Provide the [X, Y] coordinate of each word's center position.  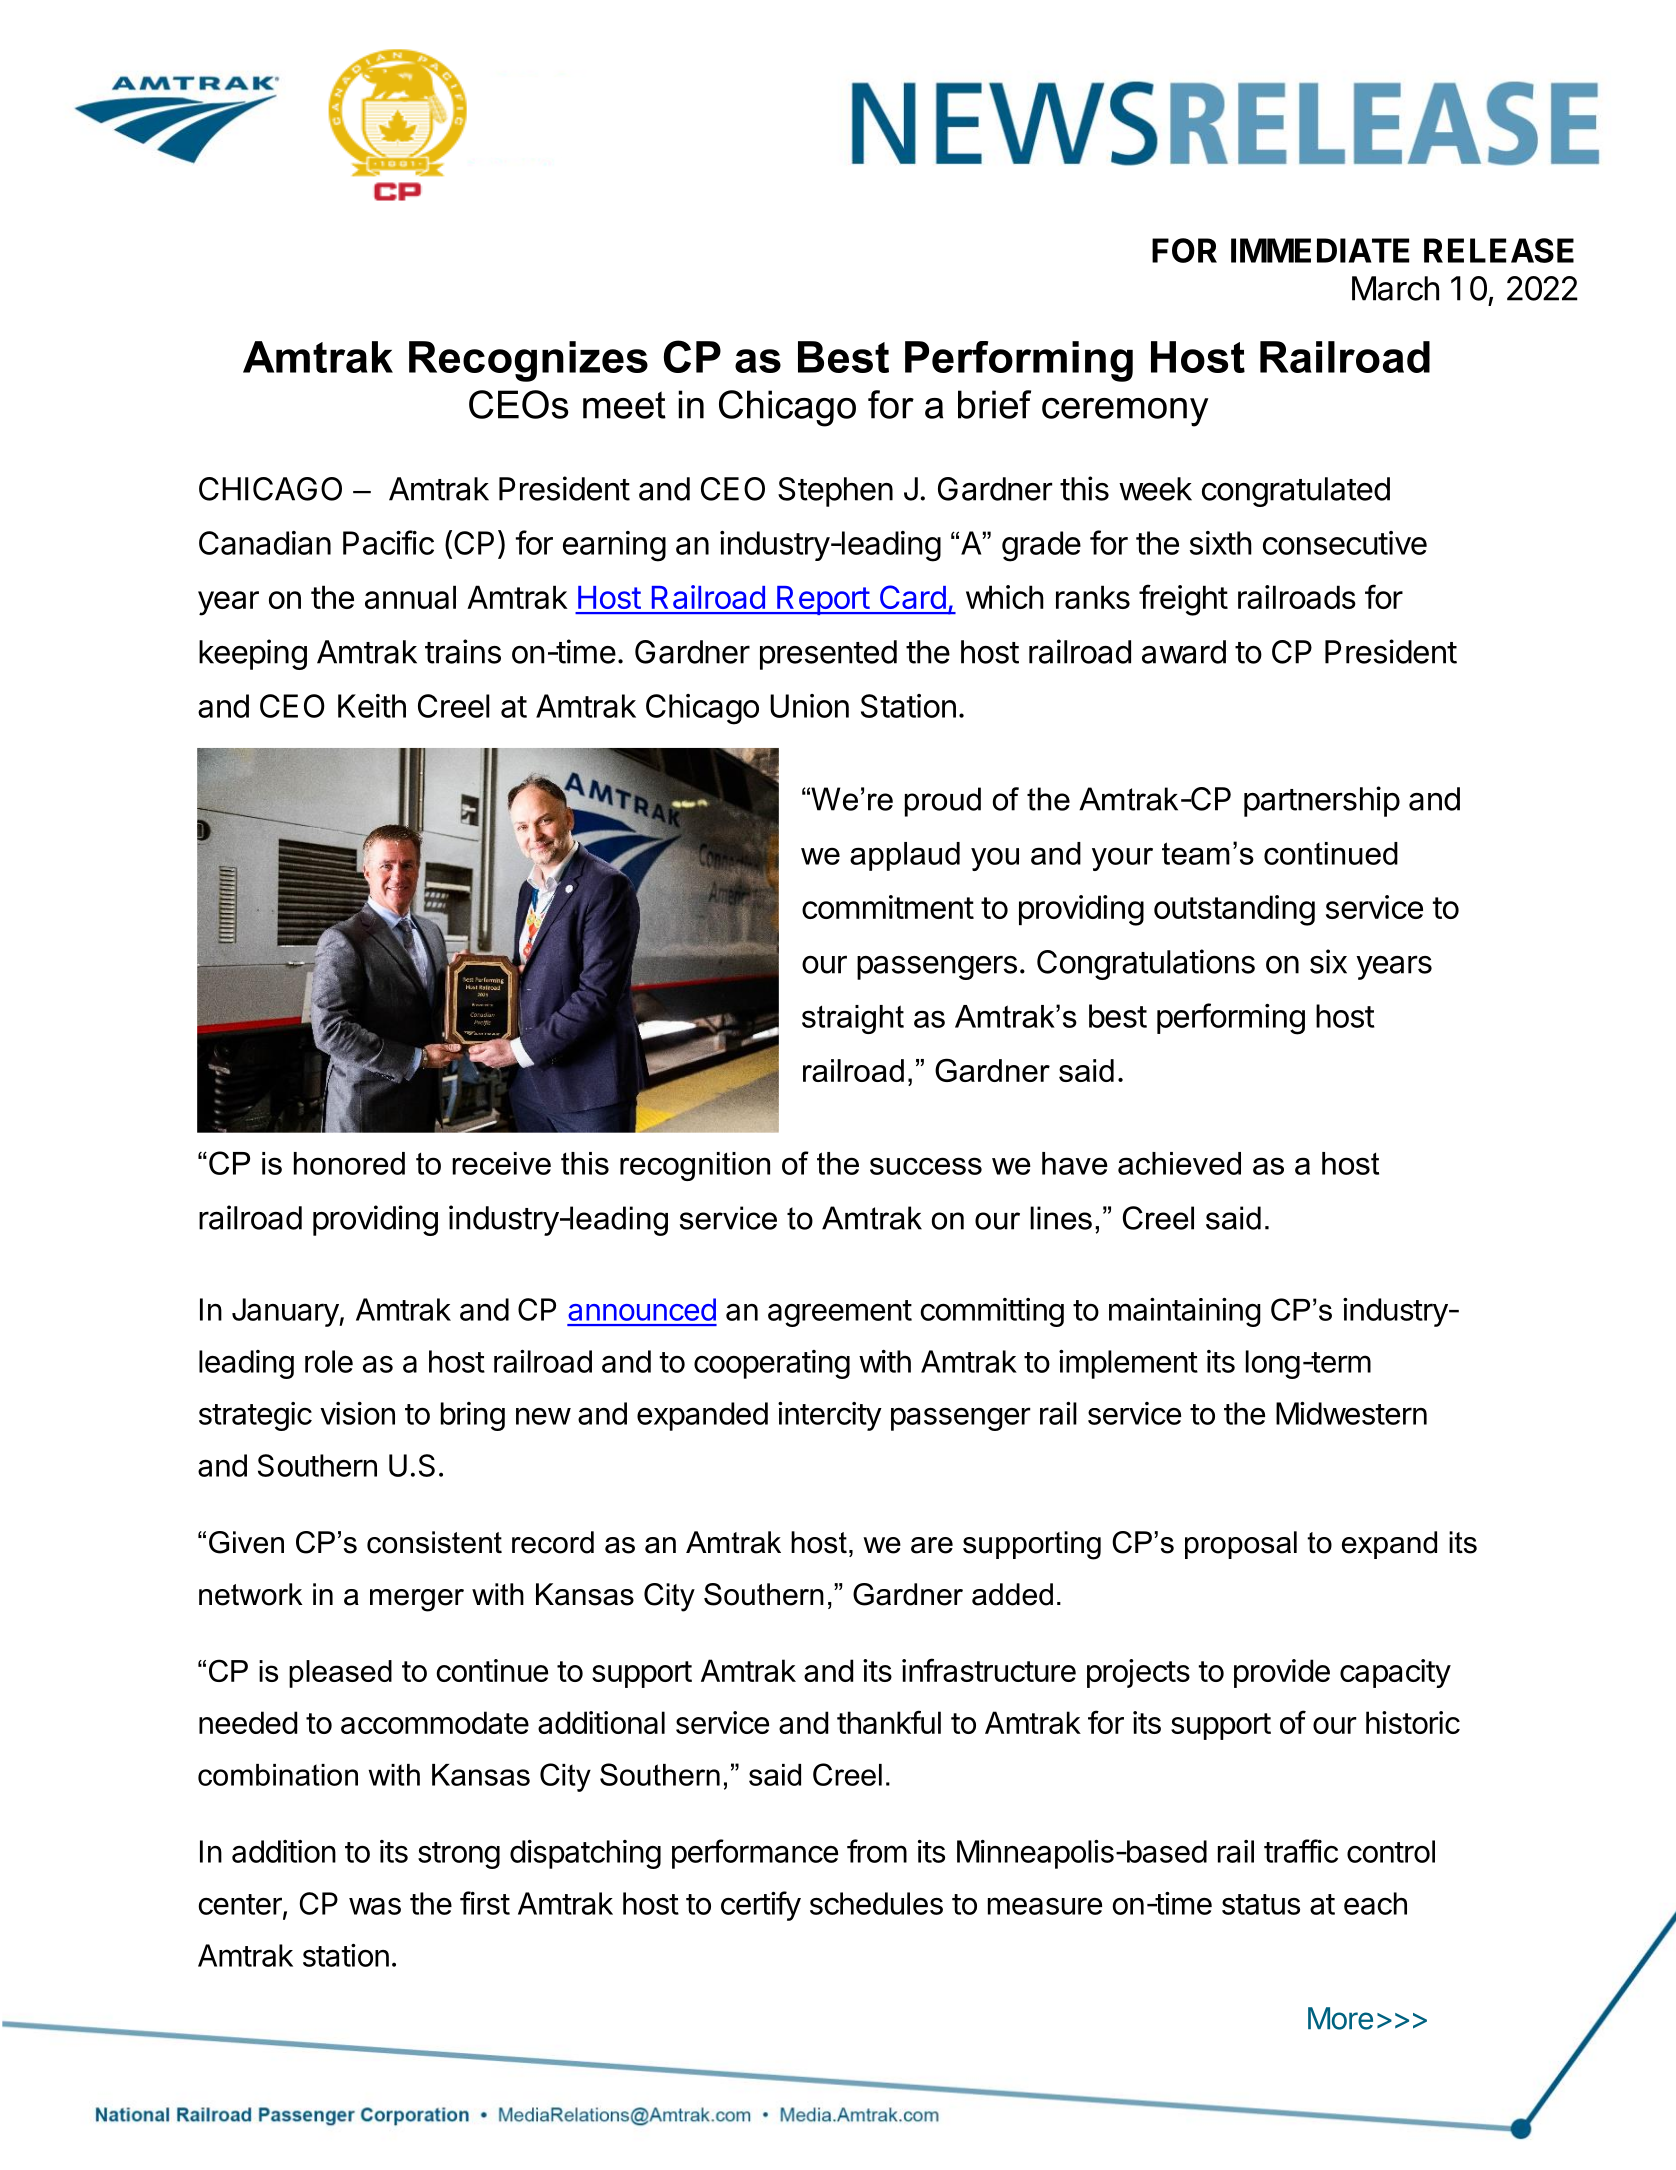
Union [809, 706]
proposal [1241, 1545]
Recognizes [528, 361]
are [932, 1545]
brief [994, 404]
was [375, 1906]
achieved [1179, 1163]
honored [349, 1163]
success [926, 1166]
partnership [1322, 801]
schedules [876, 1903]
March [1395, 288]
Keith [372, 706]
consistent [434, 1542]
